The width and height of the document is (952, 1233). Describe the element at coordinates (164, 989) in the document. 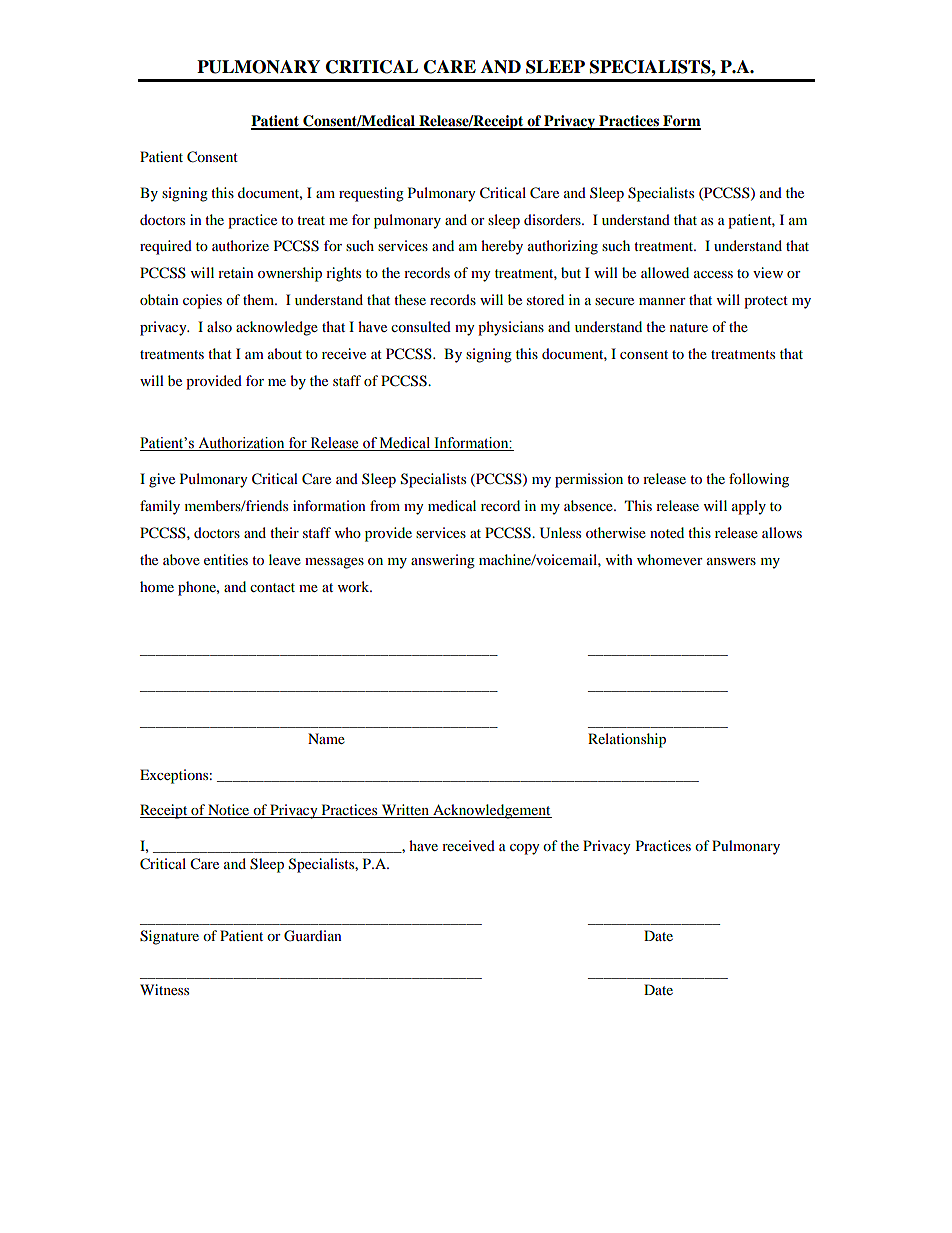

I see `Witness` at that location.
